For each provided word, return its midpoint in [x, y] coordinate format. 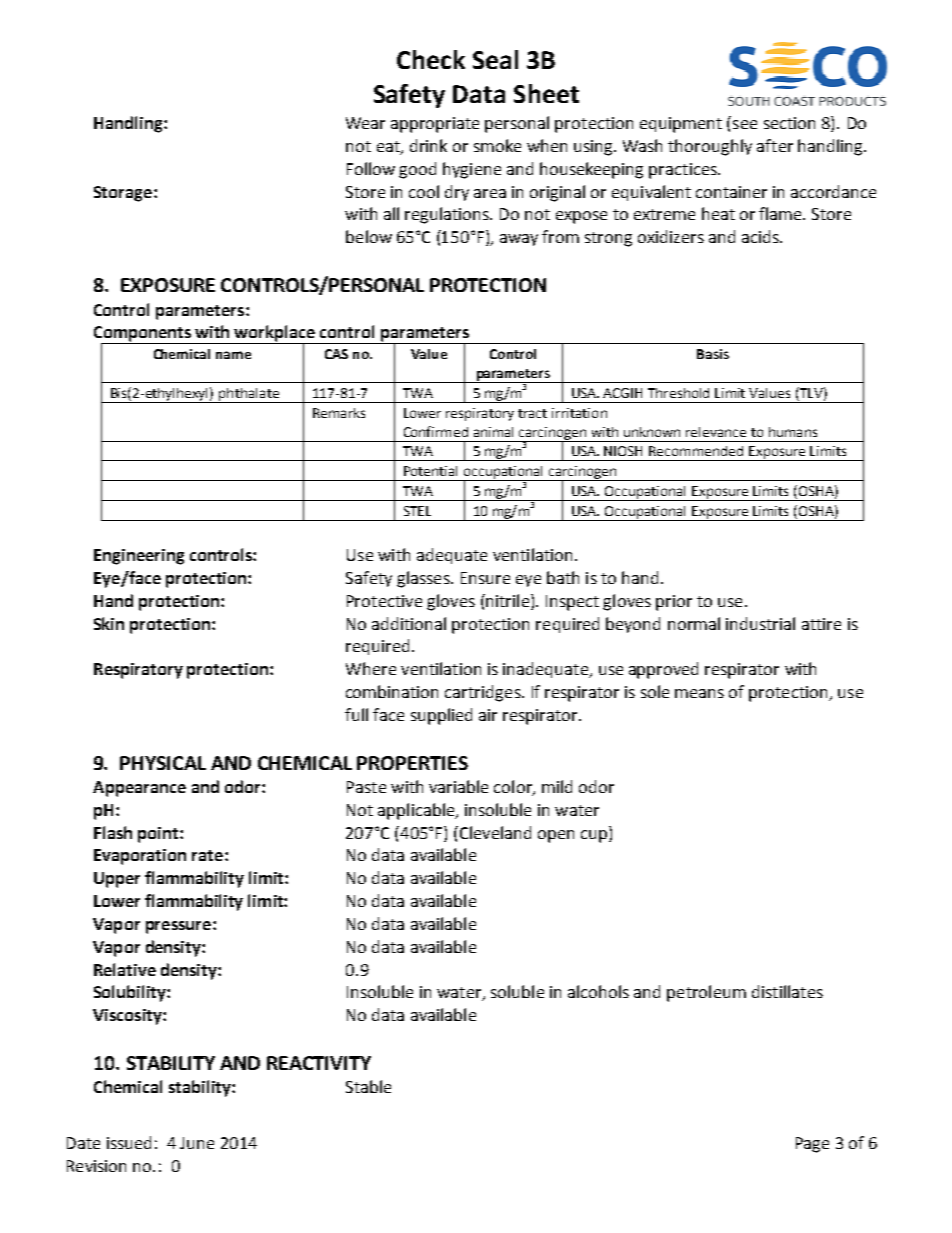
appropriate [435, 125]
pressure [178, 927]
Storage [123, 194]
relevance [716, 432]
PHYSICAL [163, 763]
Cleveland [494, 832]
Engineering [139, 557]
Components [144, 335]
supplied [441, 716]
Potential [430, 471]
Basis [713, 354]
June [197, 1143]
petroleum [706, 993]
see [745, 124]
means [699, 693]
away [519, 240]
